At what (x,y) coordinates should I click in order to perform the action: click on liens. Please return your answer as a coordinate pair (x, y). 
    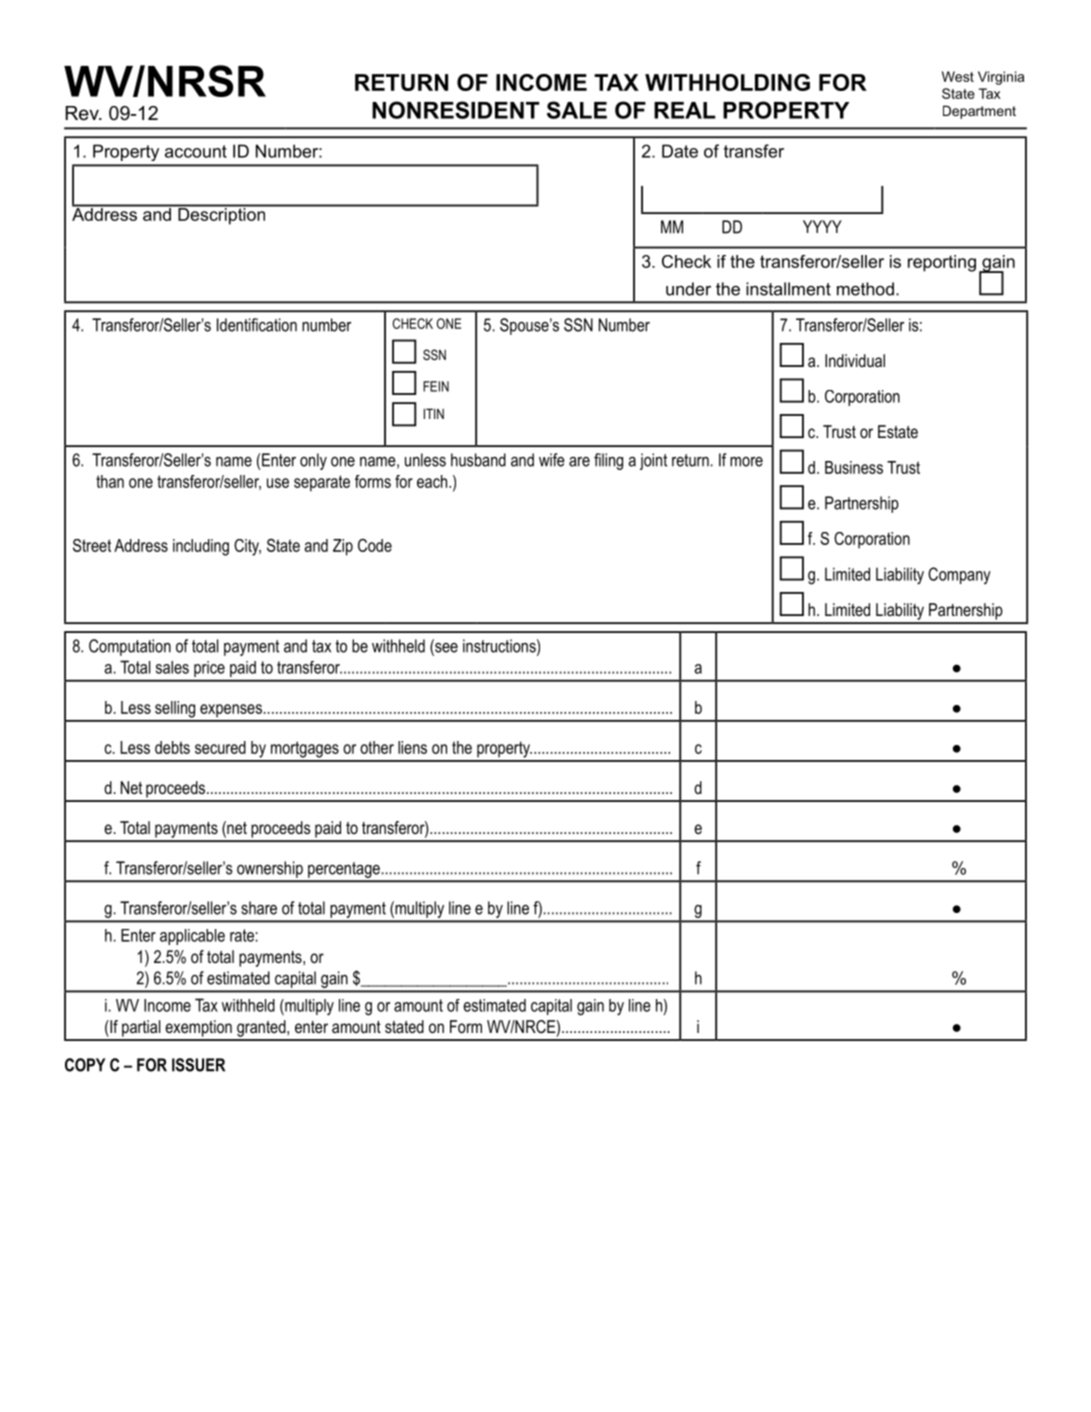
    Looking at the image, I should click on (412, 747).
